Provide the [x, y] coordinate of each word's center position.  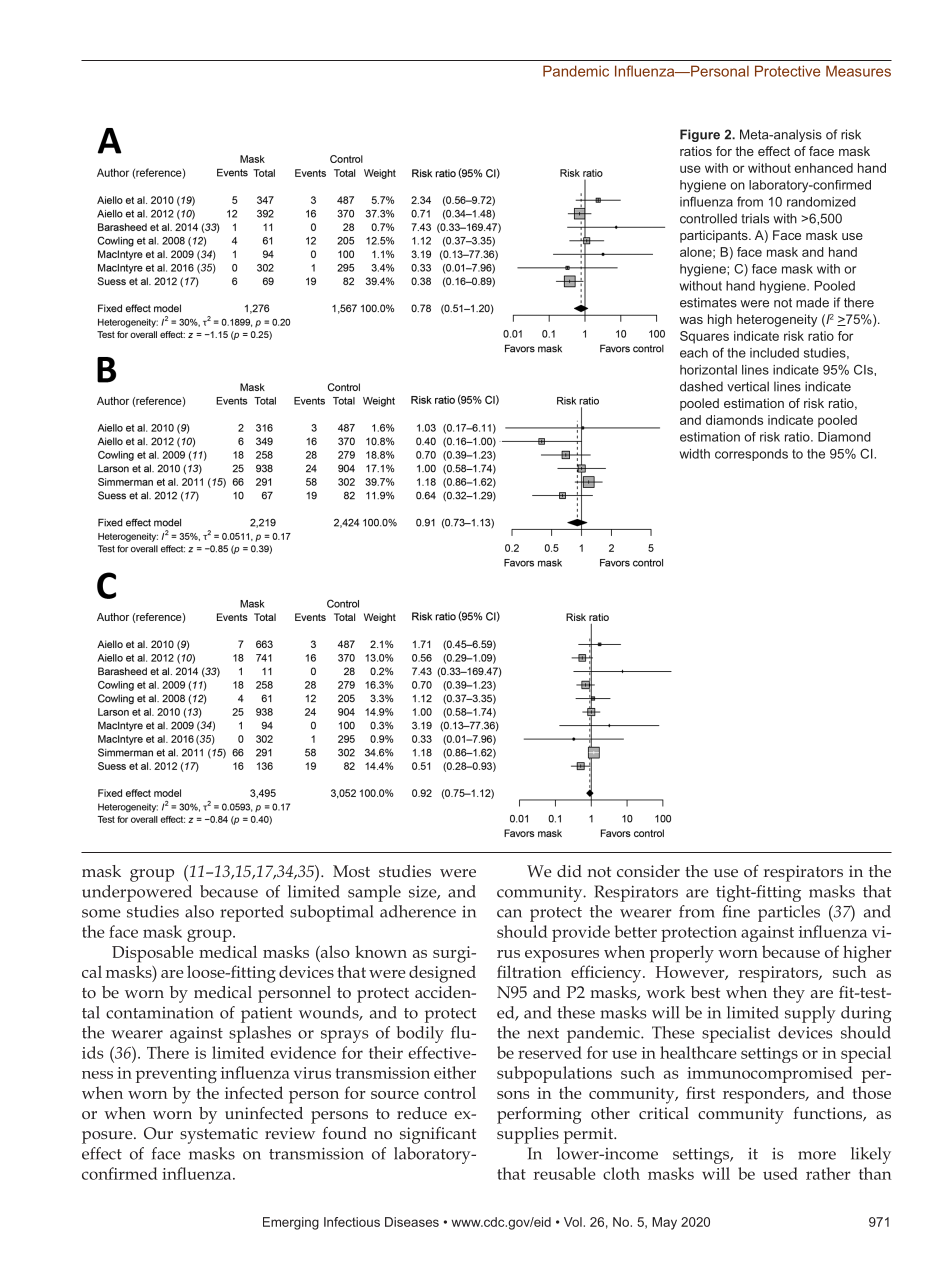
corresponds [751, 455]
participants [715, 236]
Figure [700, 135]
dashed [701, 386]
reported [252, 913]
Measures [858, 71]
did [569, 871]
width [695, 454]
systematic [219, 1135]
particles [789, 913]
